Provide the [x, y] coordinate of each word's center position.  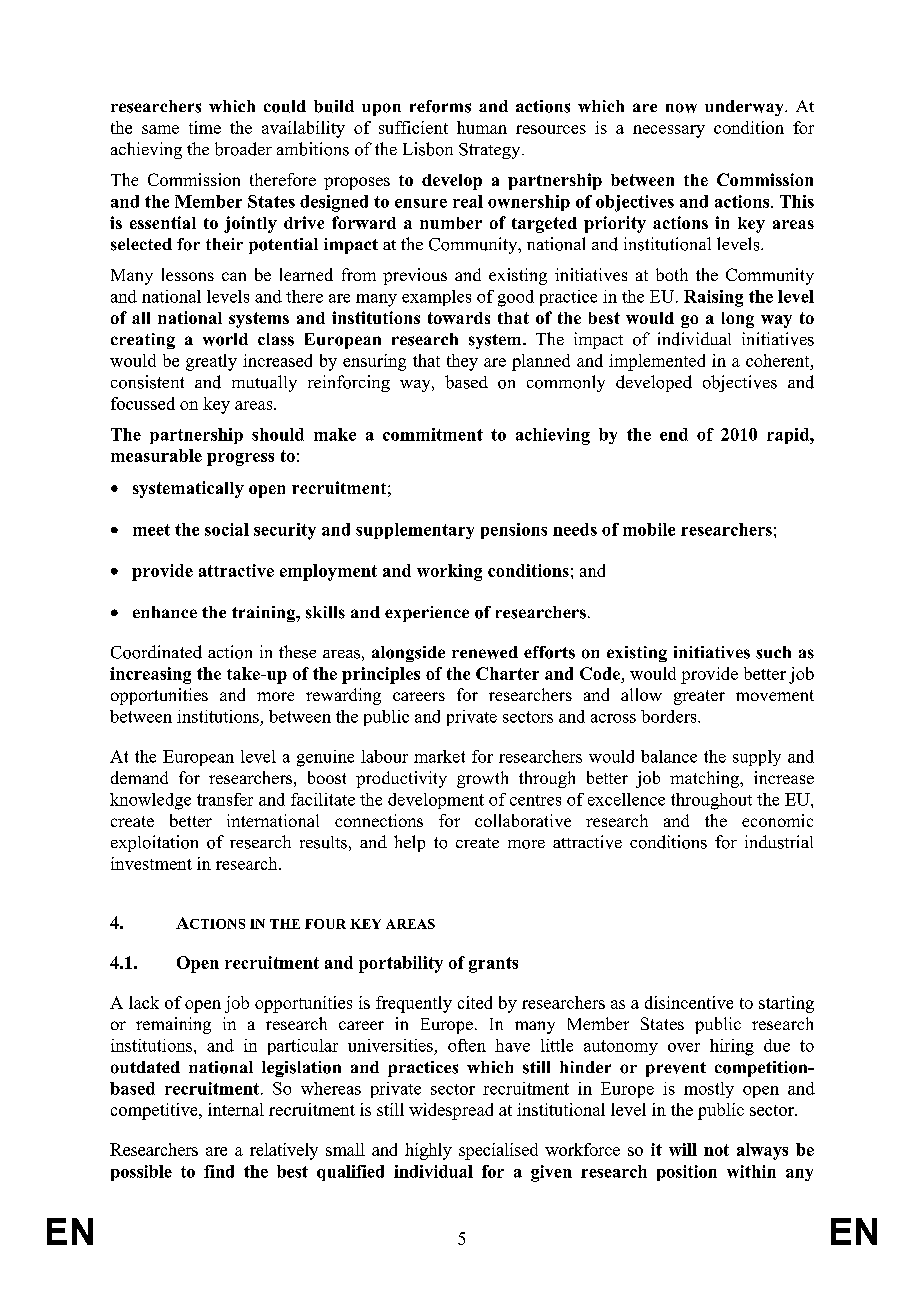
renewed [485, 652]
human [482, 127]
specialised [498, 1151]
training [265, 614]
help [409, 843]
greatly [211, 362]
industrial [779, 842]
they [462, 362]
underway [745, 108]
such [773, 652]
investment [151, 863]
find [219, 1171]
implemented [657, 362]
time [205, 127]
